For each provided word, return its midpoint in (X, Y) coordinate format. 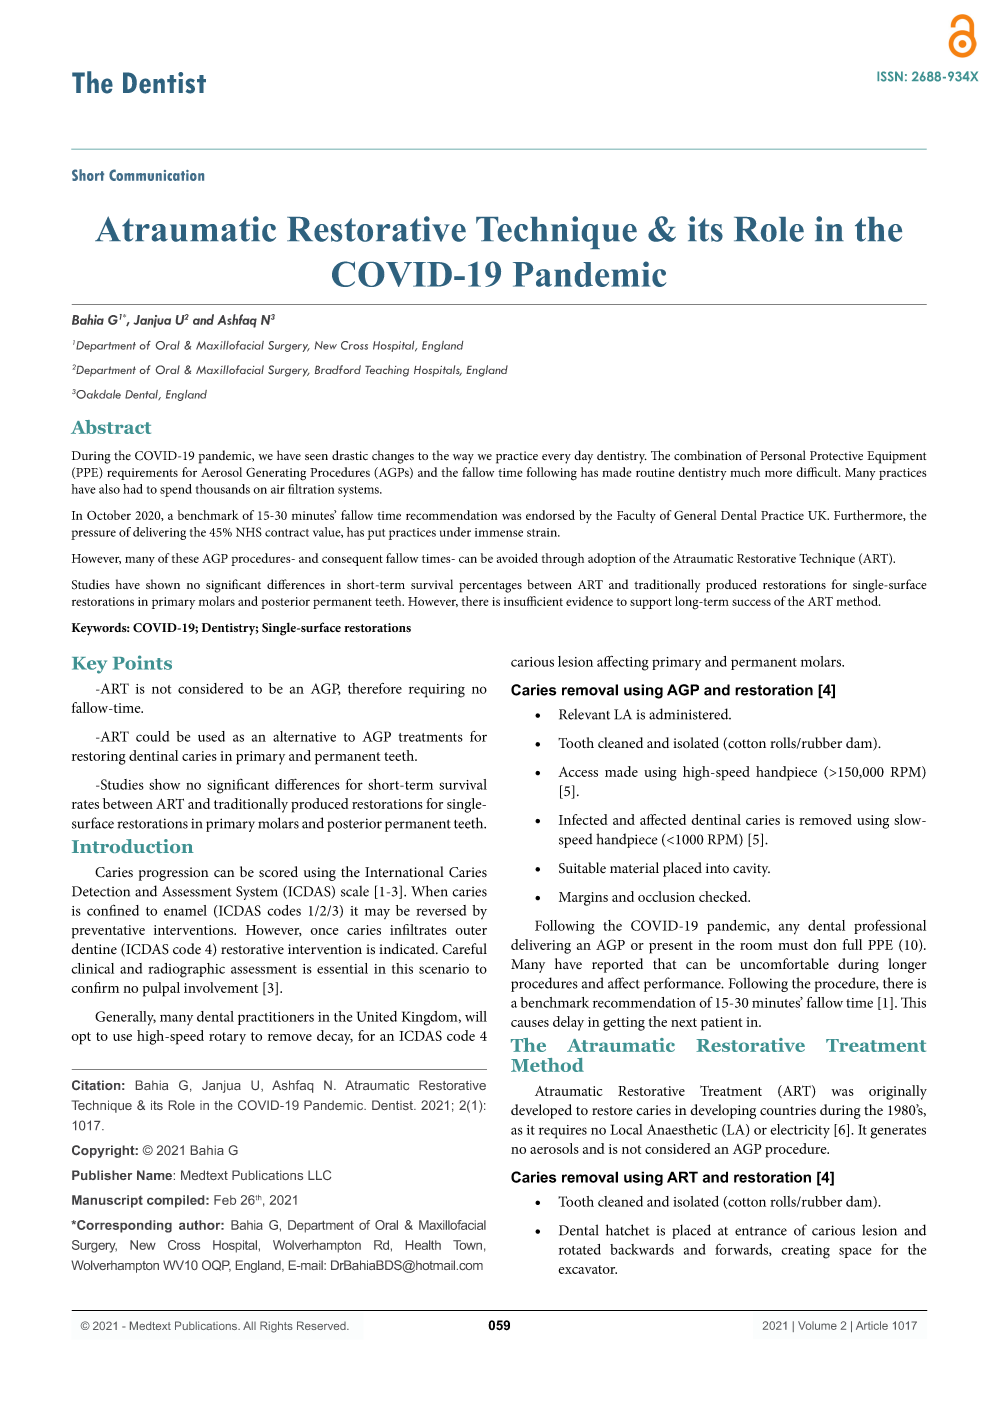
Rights (276, 1327)
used (211, 736)
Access (578, 772)
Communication (156, 175)
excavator (587, 1269)
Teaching (387, 371)
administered (690, 714)
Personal (783, 455)
